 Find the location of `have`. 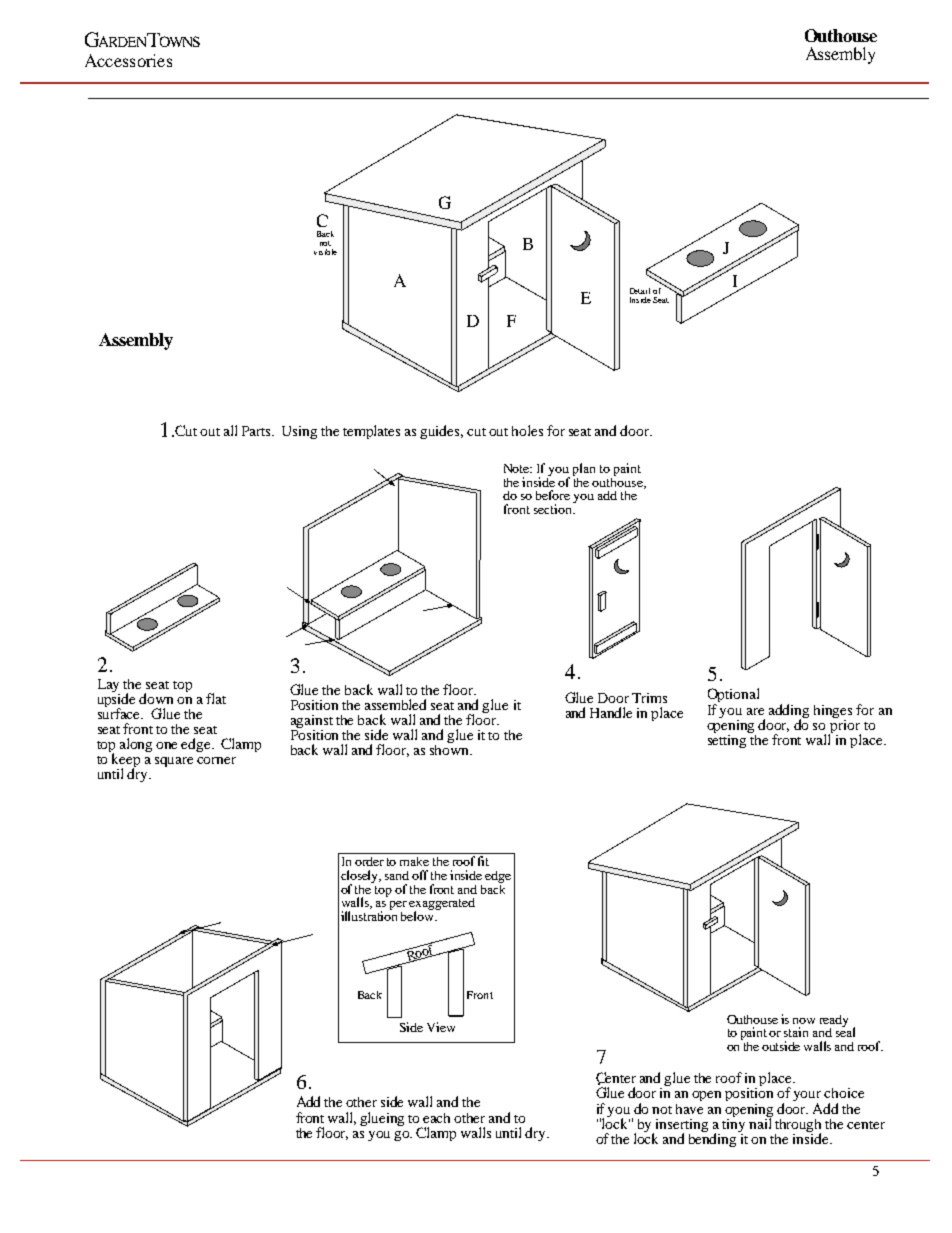

have is located at coordinates (689, 1107).
